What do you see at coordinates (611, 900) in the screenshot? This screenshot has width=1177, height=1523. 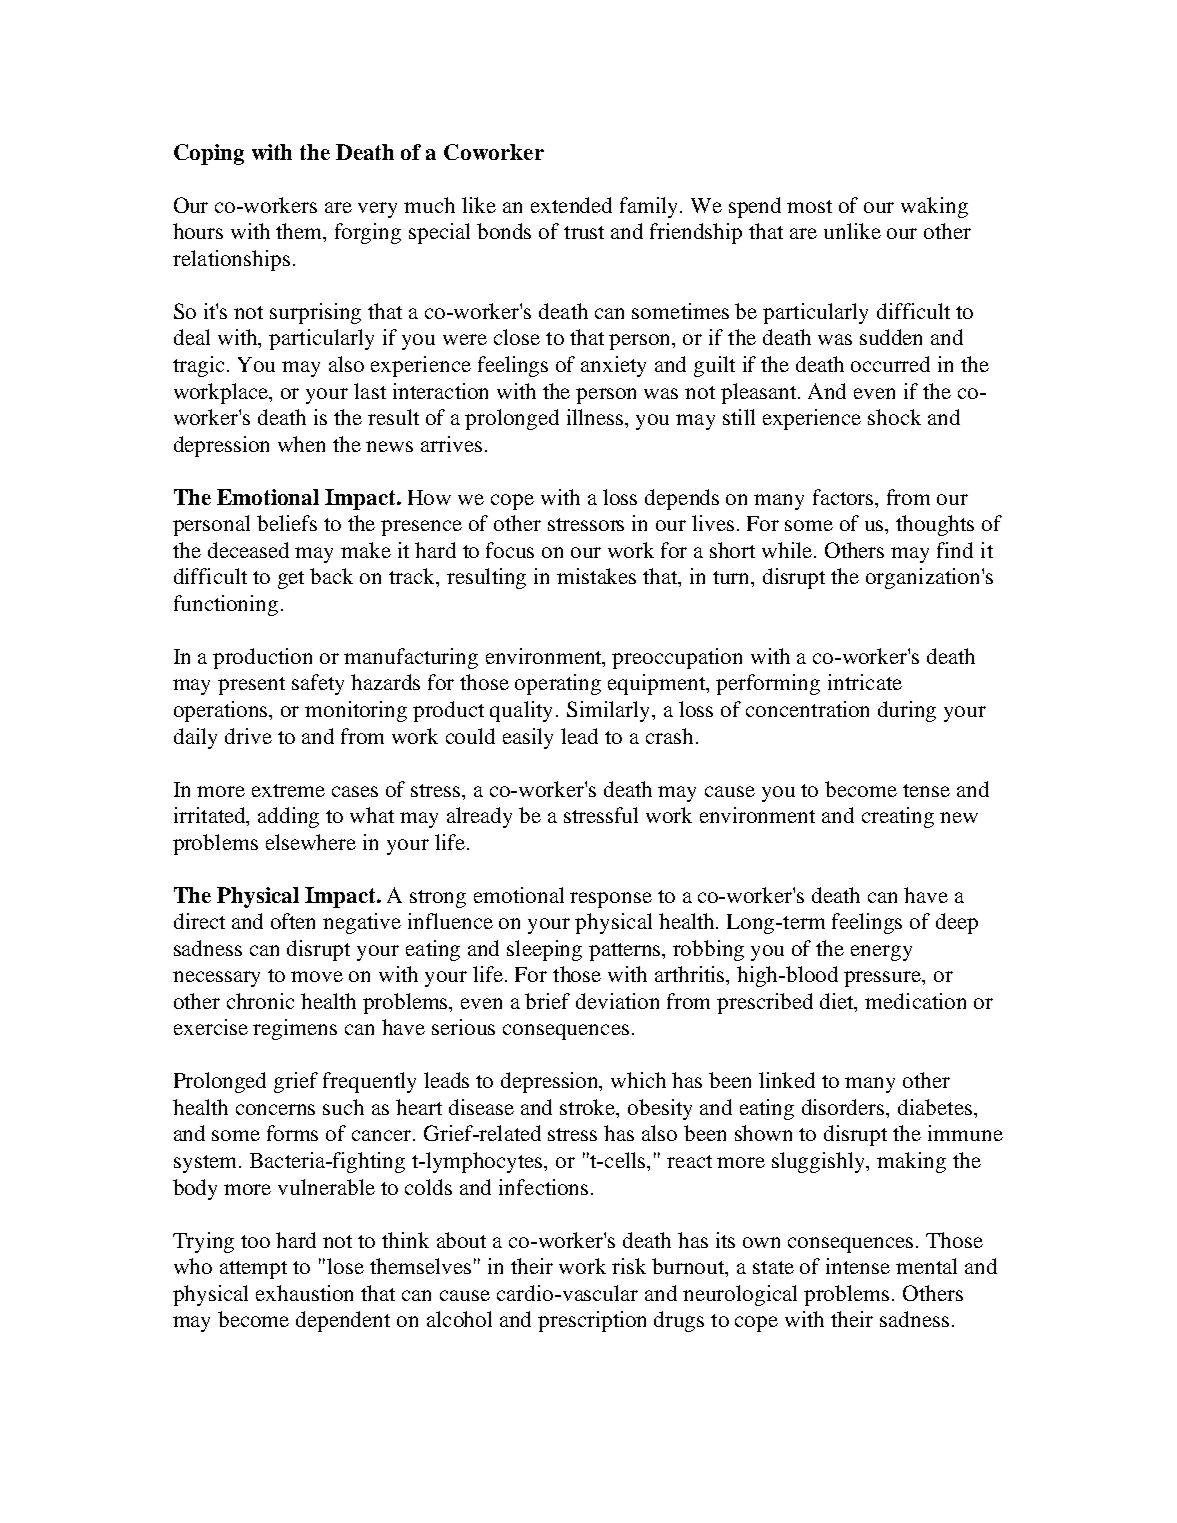 I see `response` at bounding box center [611, 900].
